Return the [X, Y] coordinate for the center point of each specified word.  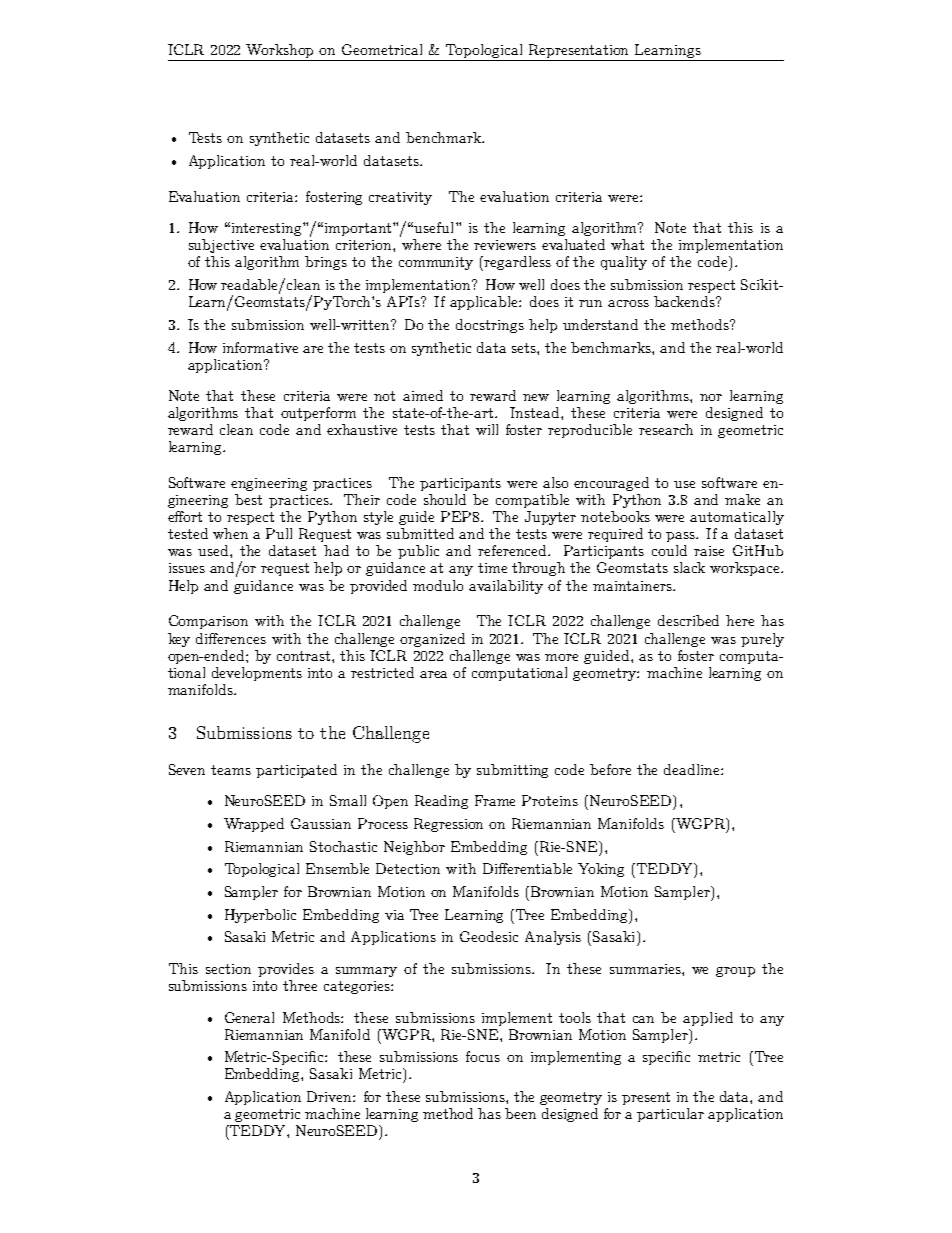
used [214, 550]
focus [483, 1056]
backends [685, 301]
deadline [693, 769]
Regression [448, 825]
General [249, 1017]
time [492, 568]
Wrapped [254, 825]
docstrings [490, 326]
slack [689, 567]
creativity [400, 198]
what [627, 244]
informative [260, 347]
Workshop [281, 52]
